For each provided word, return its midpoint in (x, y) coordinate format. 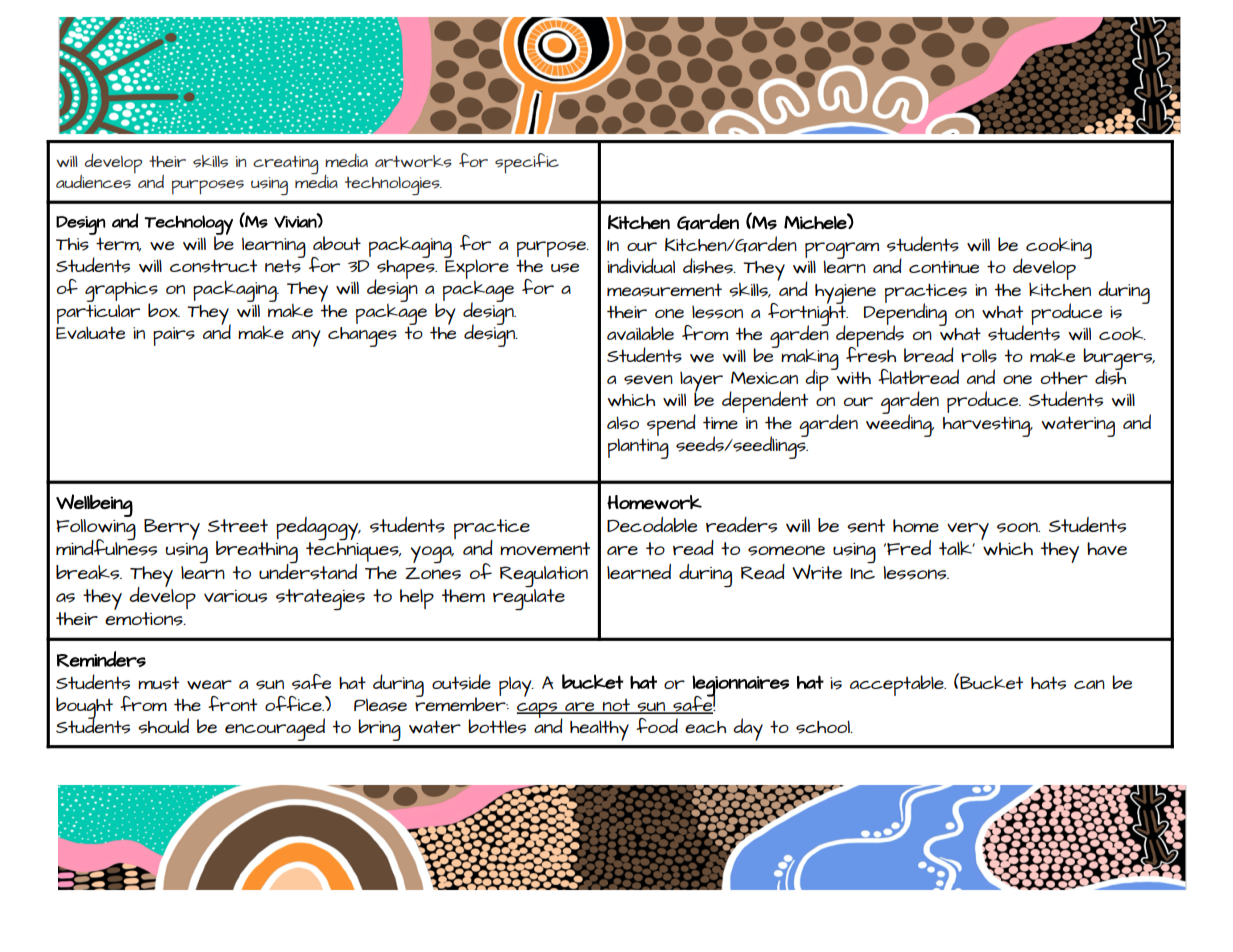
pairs (174, 336)
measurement (664, 290)
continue (944, 266)
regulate (529, 598)
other (1064, 377)
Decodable (652, 524)
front (232, 703)
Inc (862, 573)
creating (286, 165)
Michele (816, 221)
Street (238, 526)
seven (648, 380)
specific (527, 163)
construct (213, 266)
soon (1018, 527)
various (235, 596)
